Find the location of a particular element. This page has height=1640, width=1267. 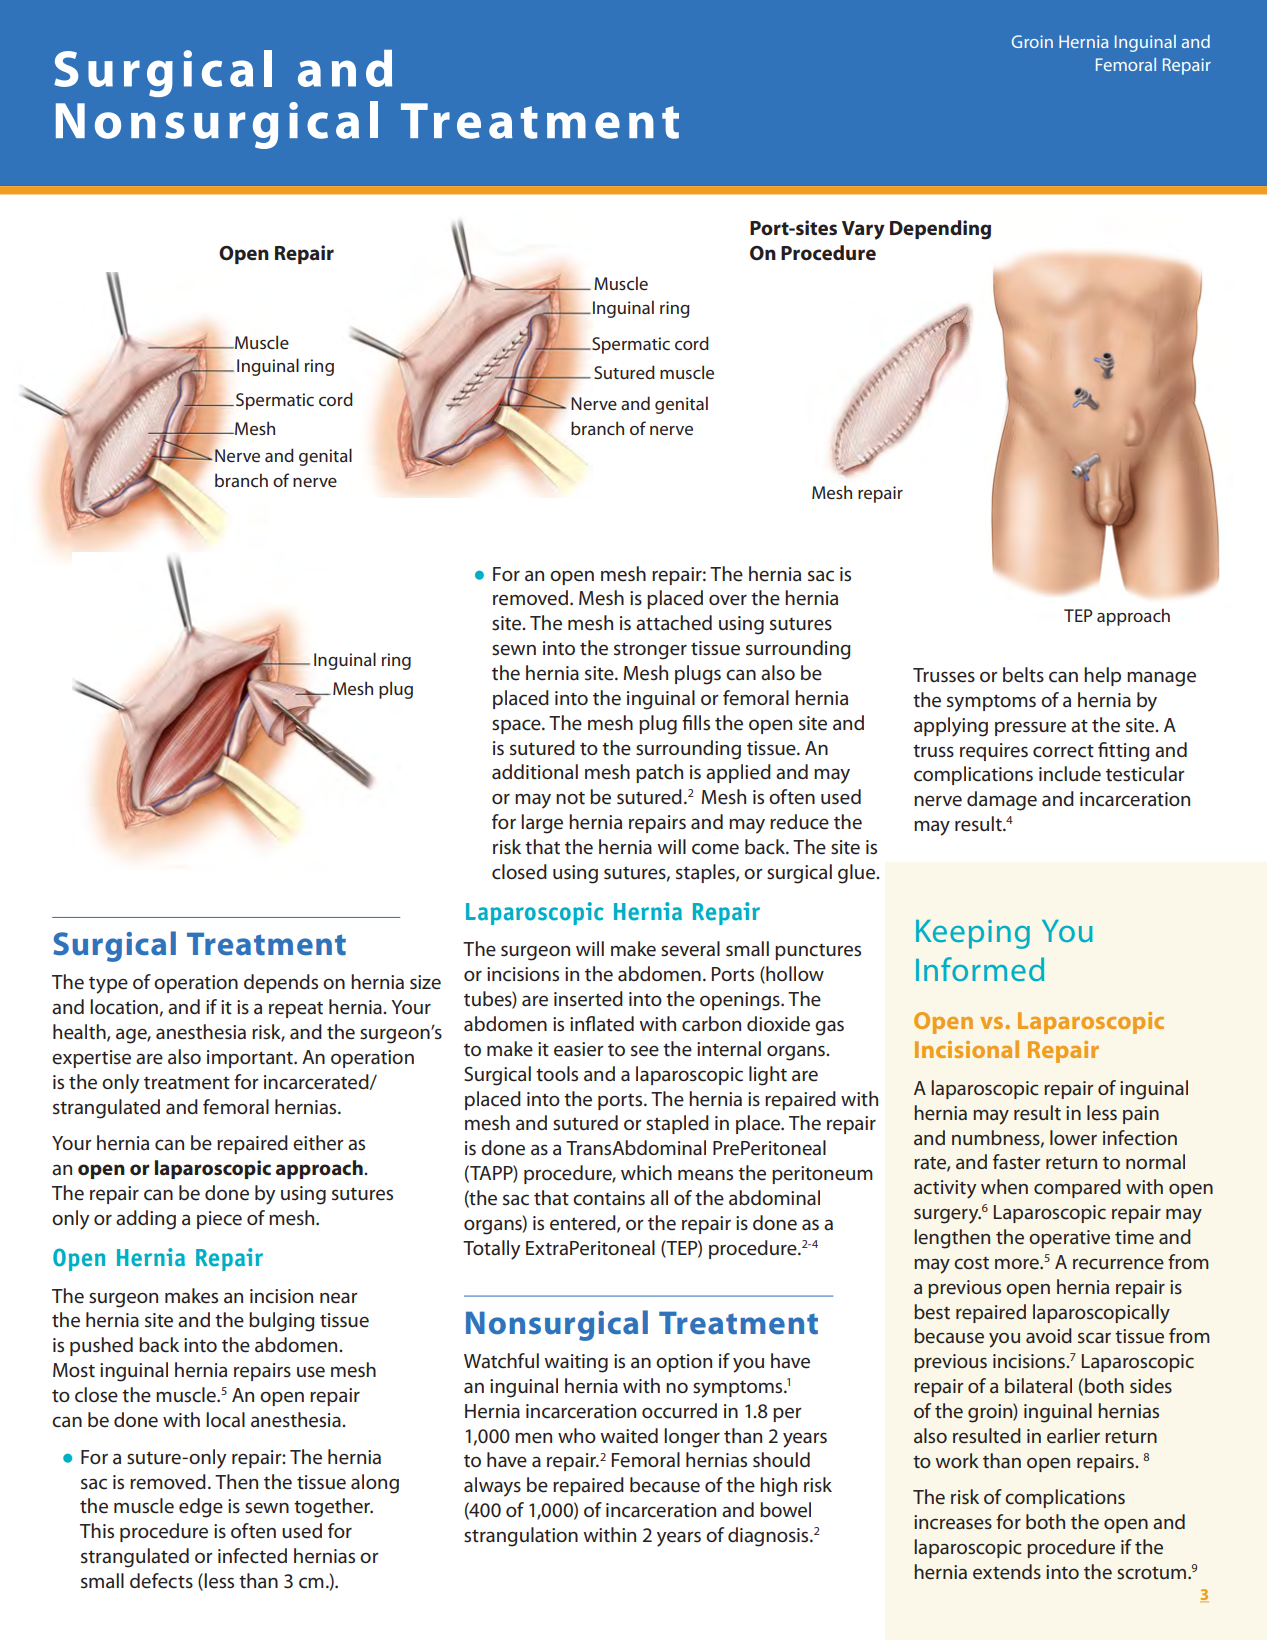

help is located at coordinates (1102, 676).
